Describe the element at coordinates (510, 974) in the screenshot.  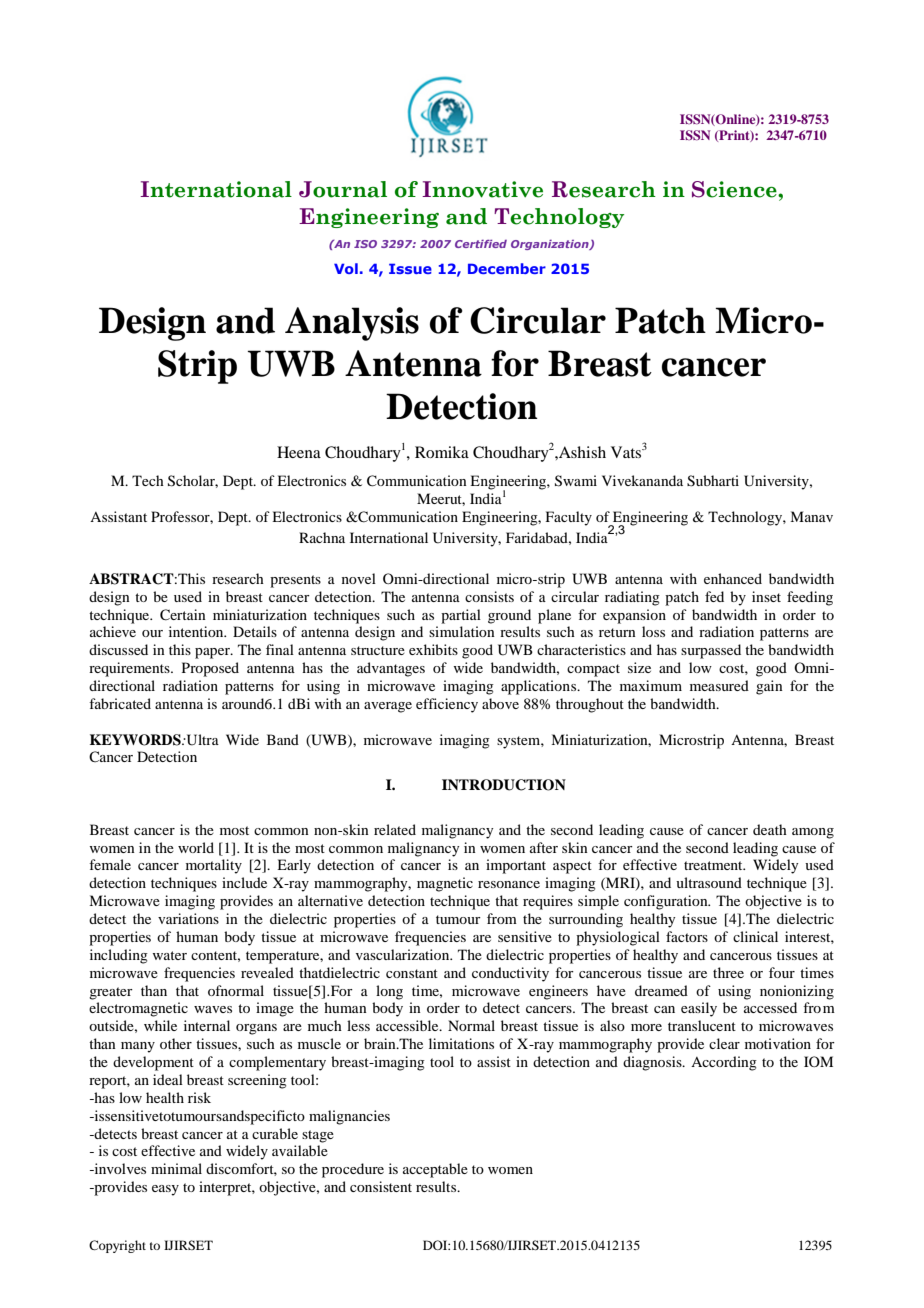
I see `conductivity` at that location.
